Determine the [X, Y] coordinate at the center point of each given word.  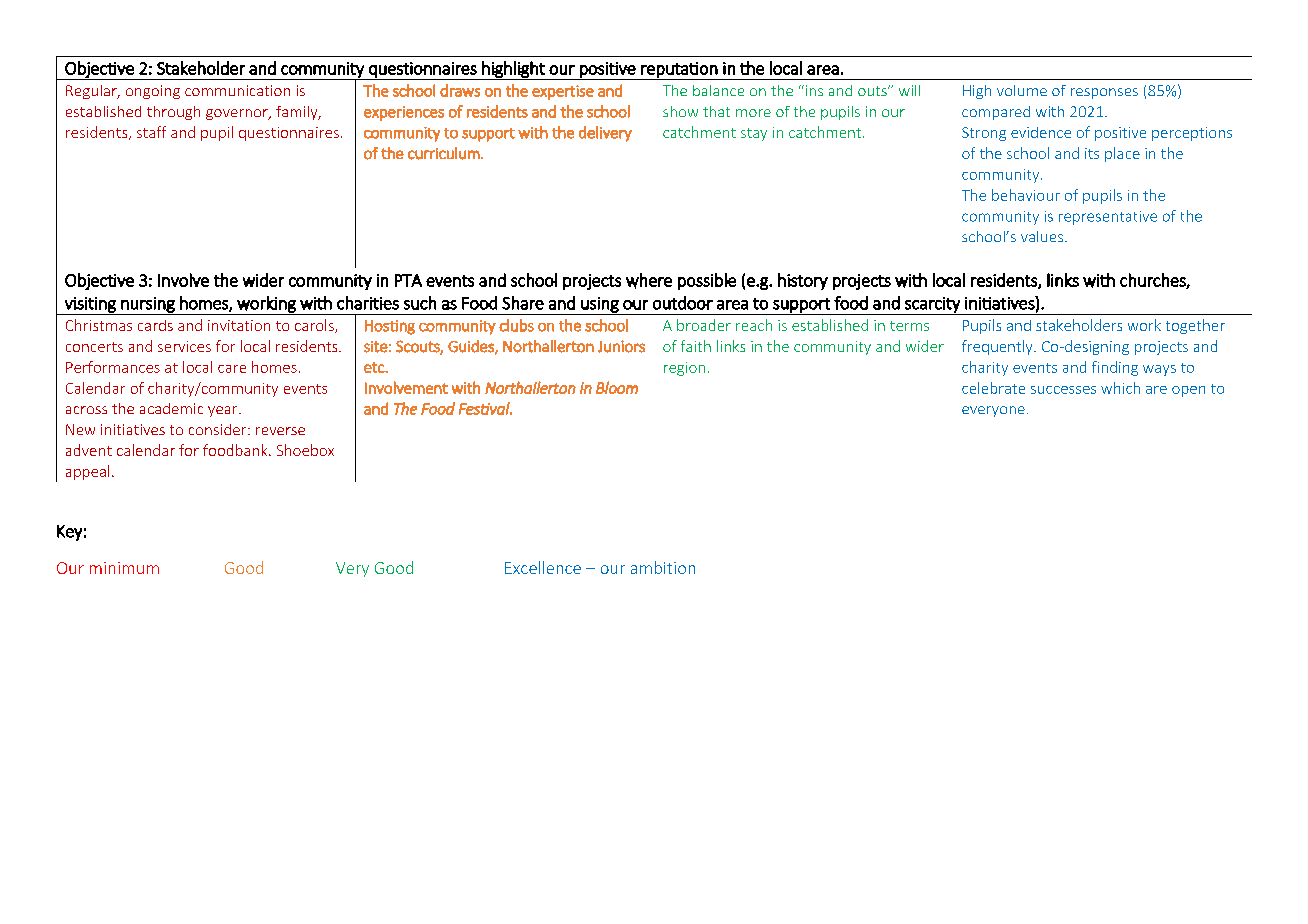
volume [1022, 90]
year [224, 411]
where [649, 281]
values [1042, 236]
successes [1063, 390]
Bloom [617, 387]
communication [237, 90]
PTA [408, 280]
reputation [679, 71]
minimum [124, 568]
